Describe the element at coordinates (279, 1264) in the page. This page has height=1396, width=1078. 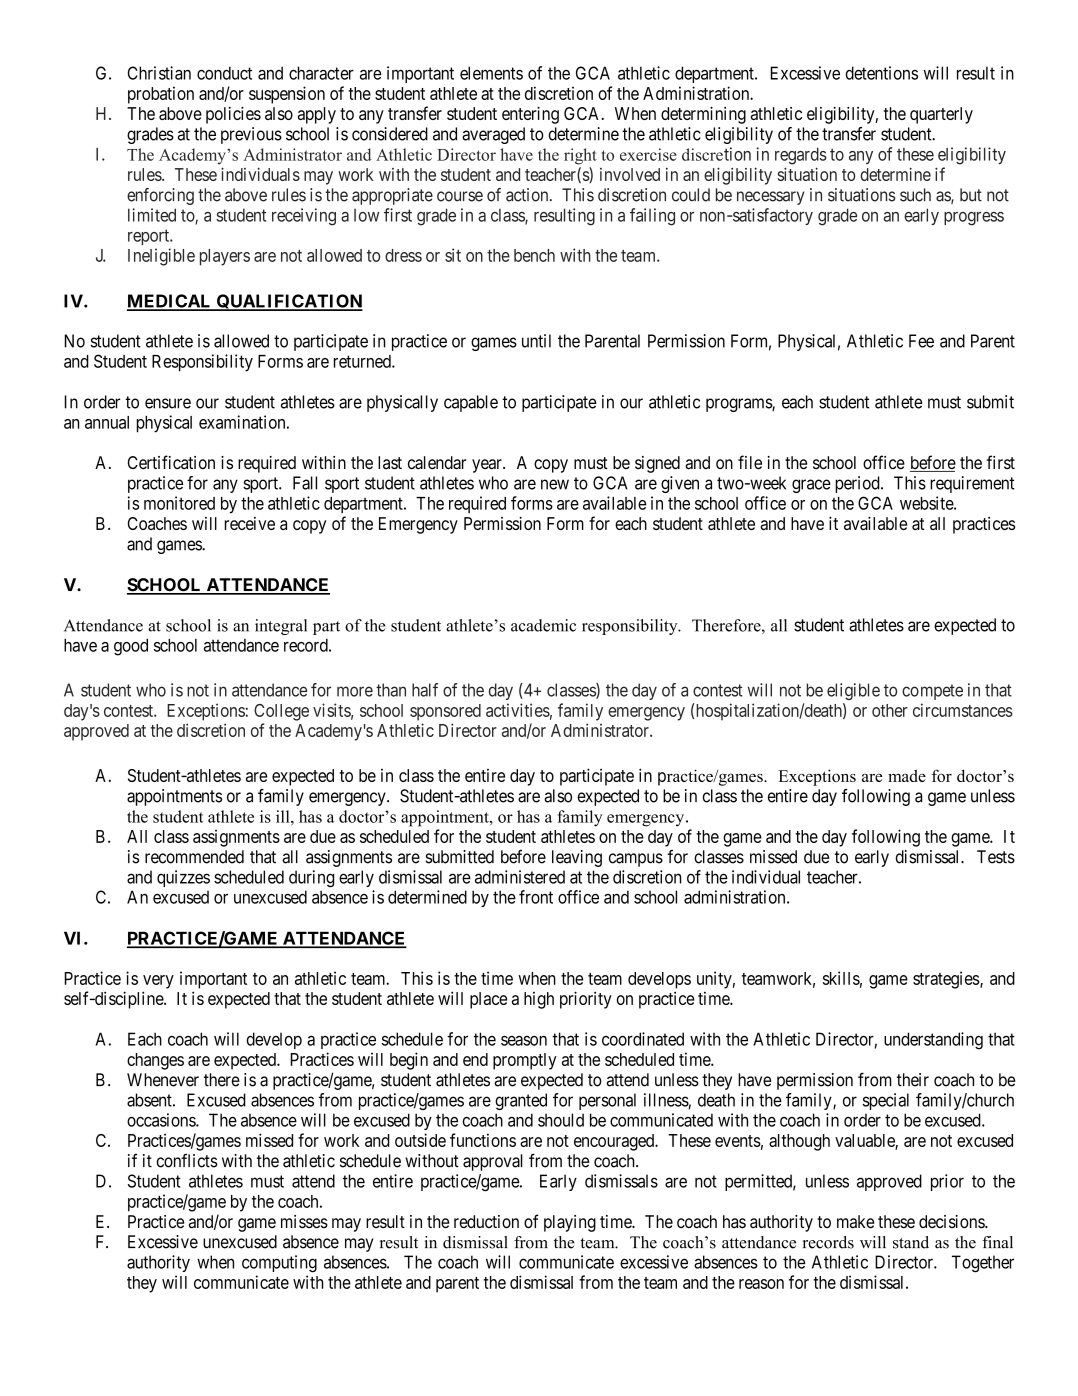
I see `computing` at that location.
